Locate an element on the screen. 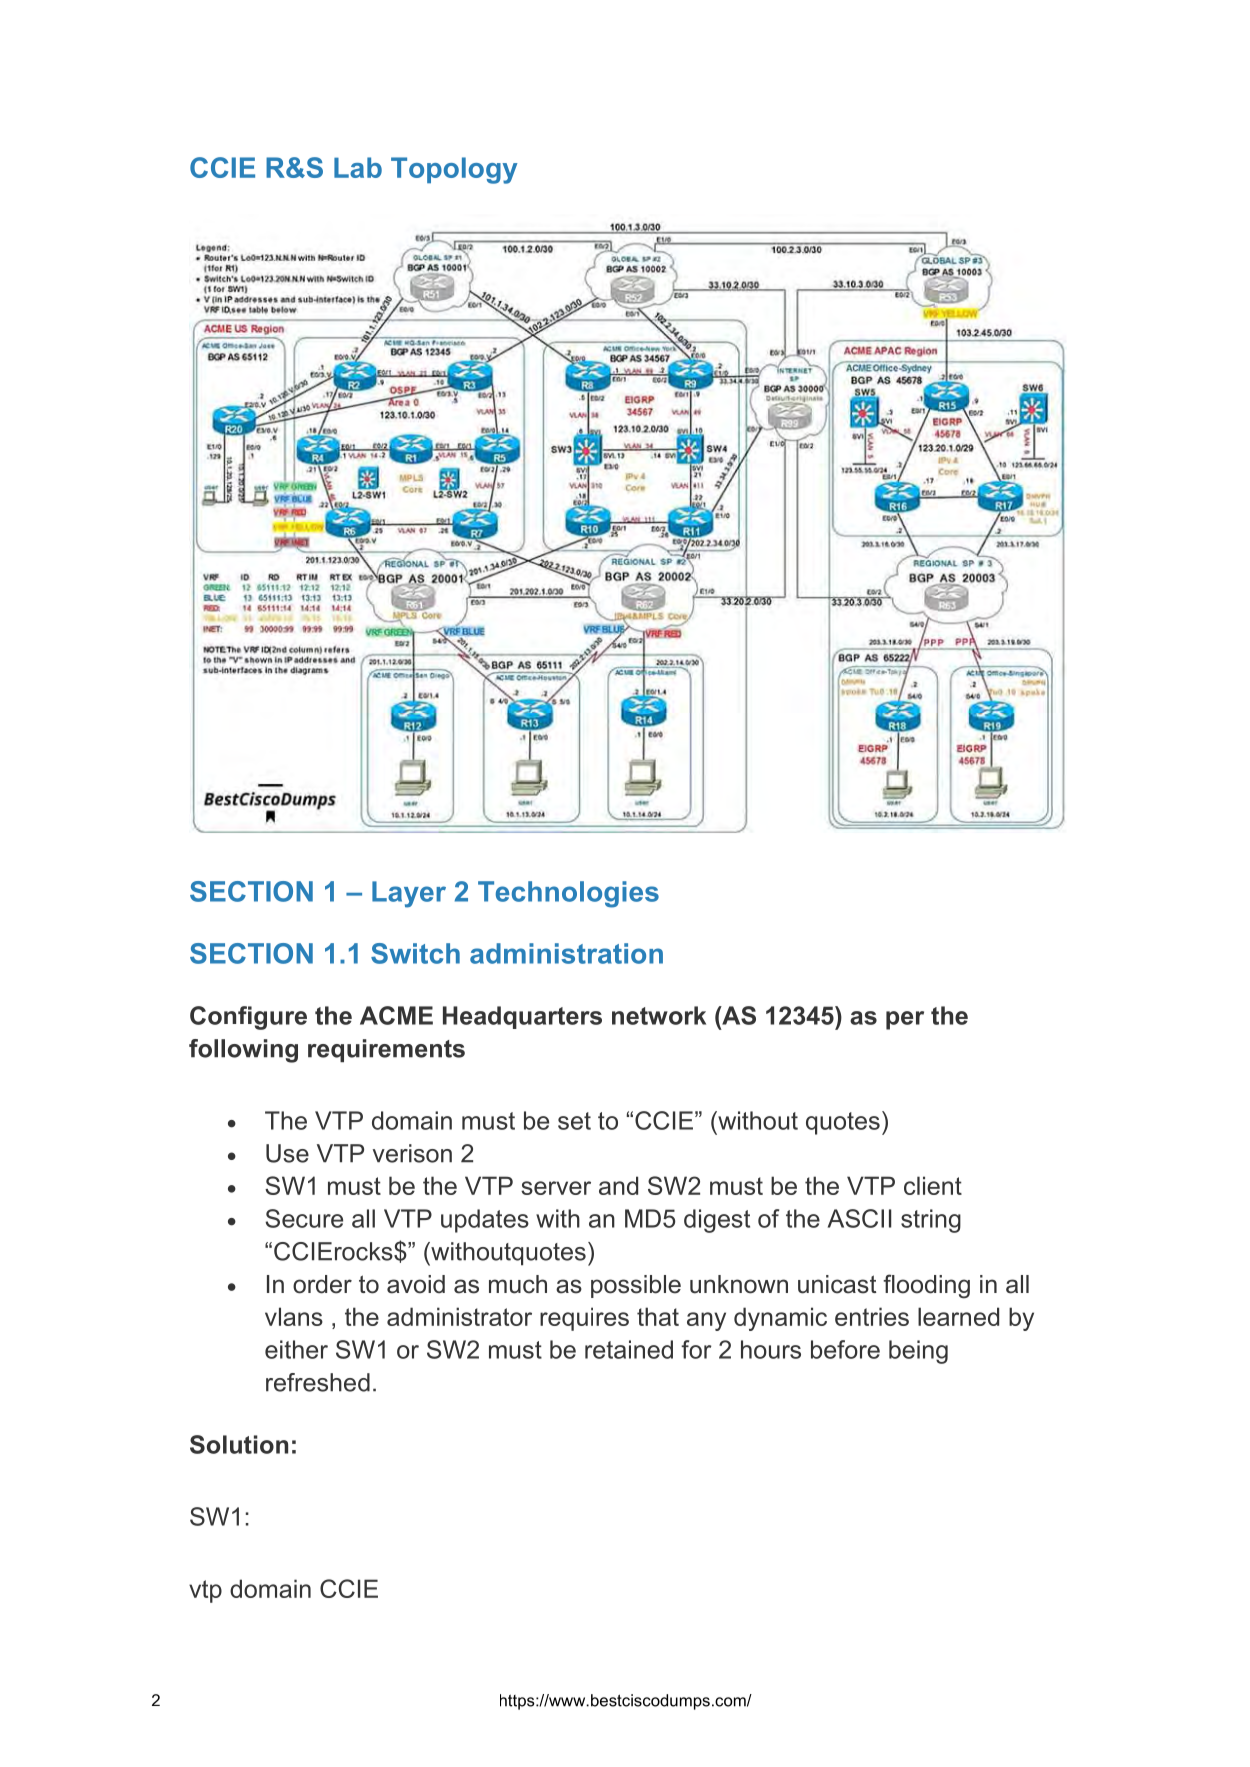 Image resolution: width=1250 pixels, height=1767 pixels. refreshed is located at coordinates (318, 1382).
